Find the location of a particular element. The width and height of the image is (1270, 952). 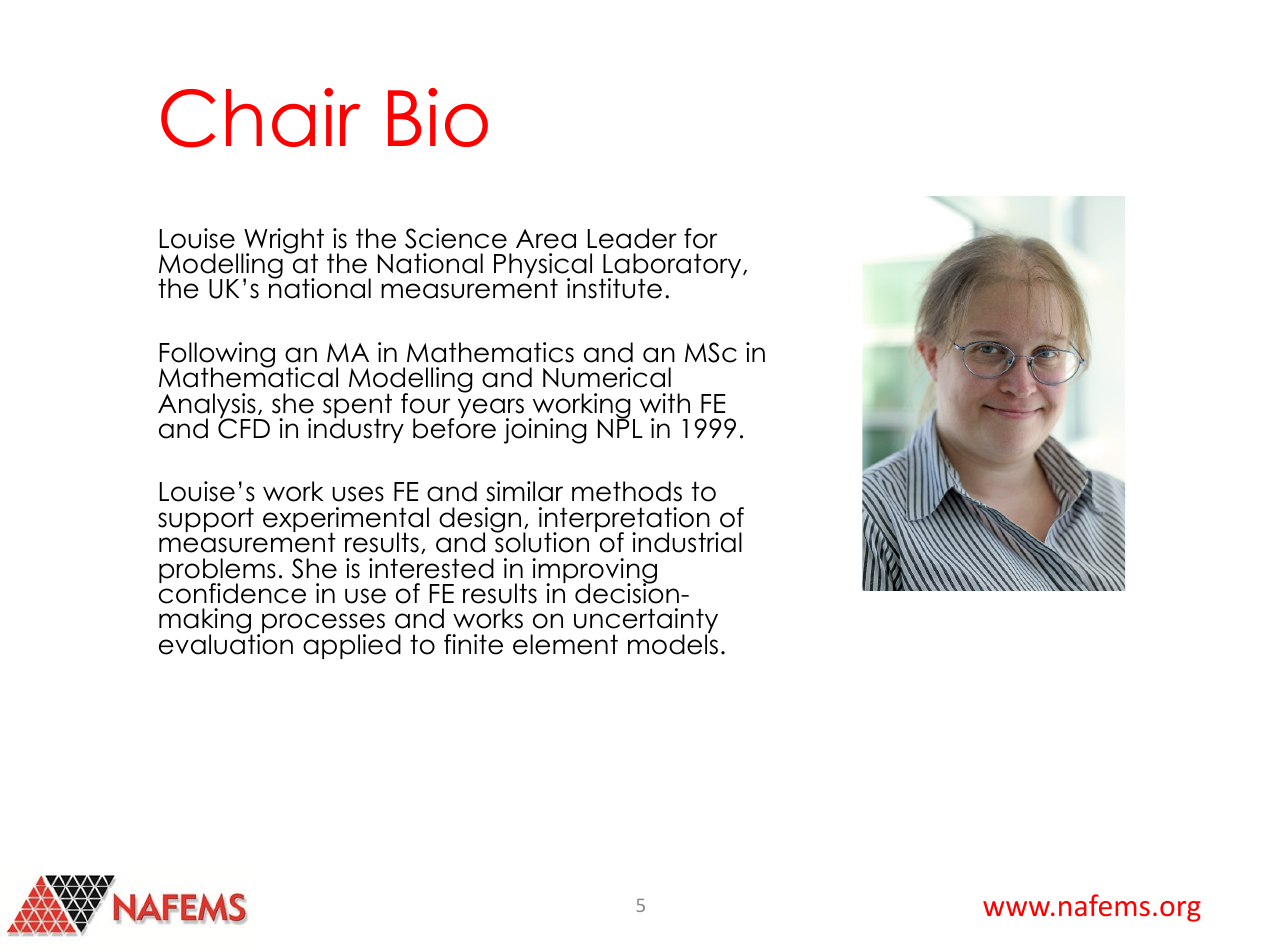

Leader is located at coordinates (632, 238).
